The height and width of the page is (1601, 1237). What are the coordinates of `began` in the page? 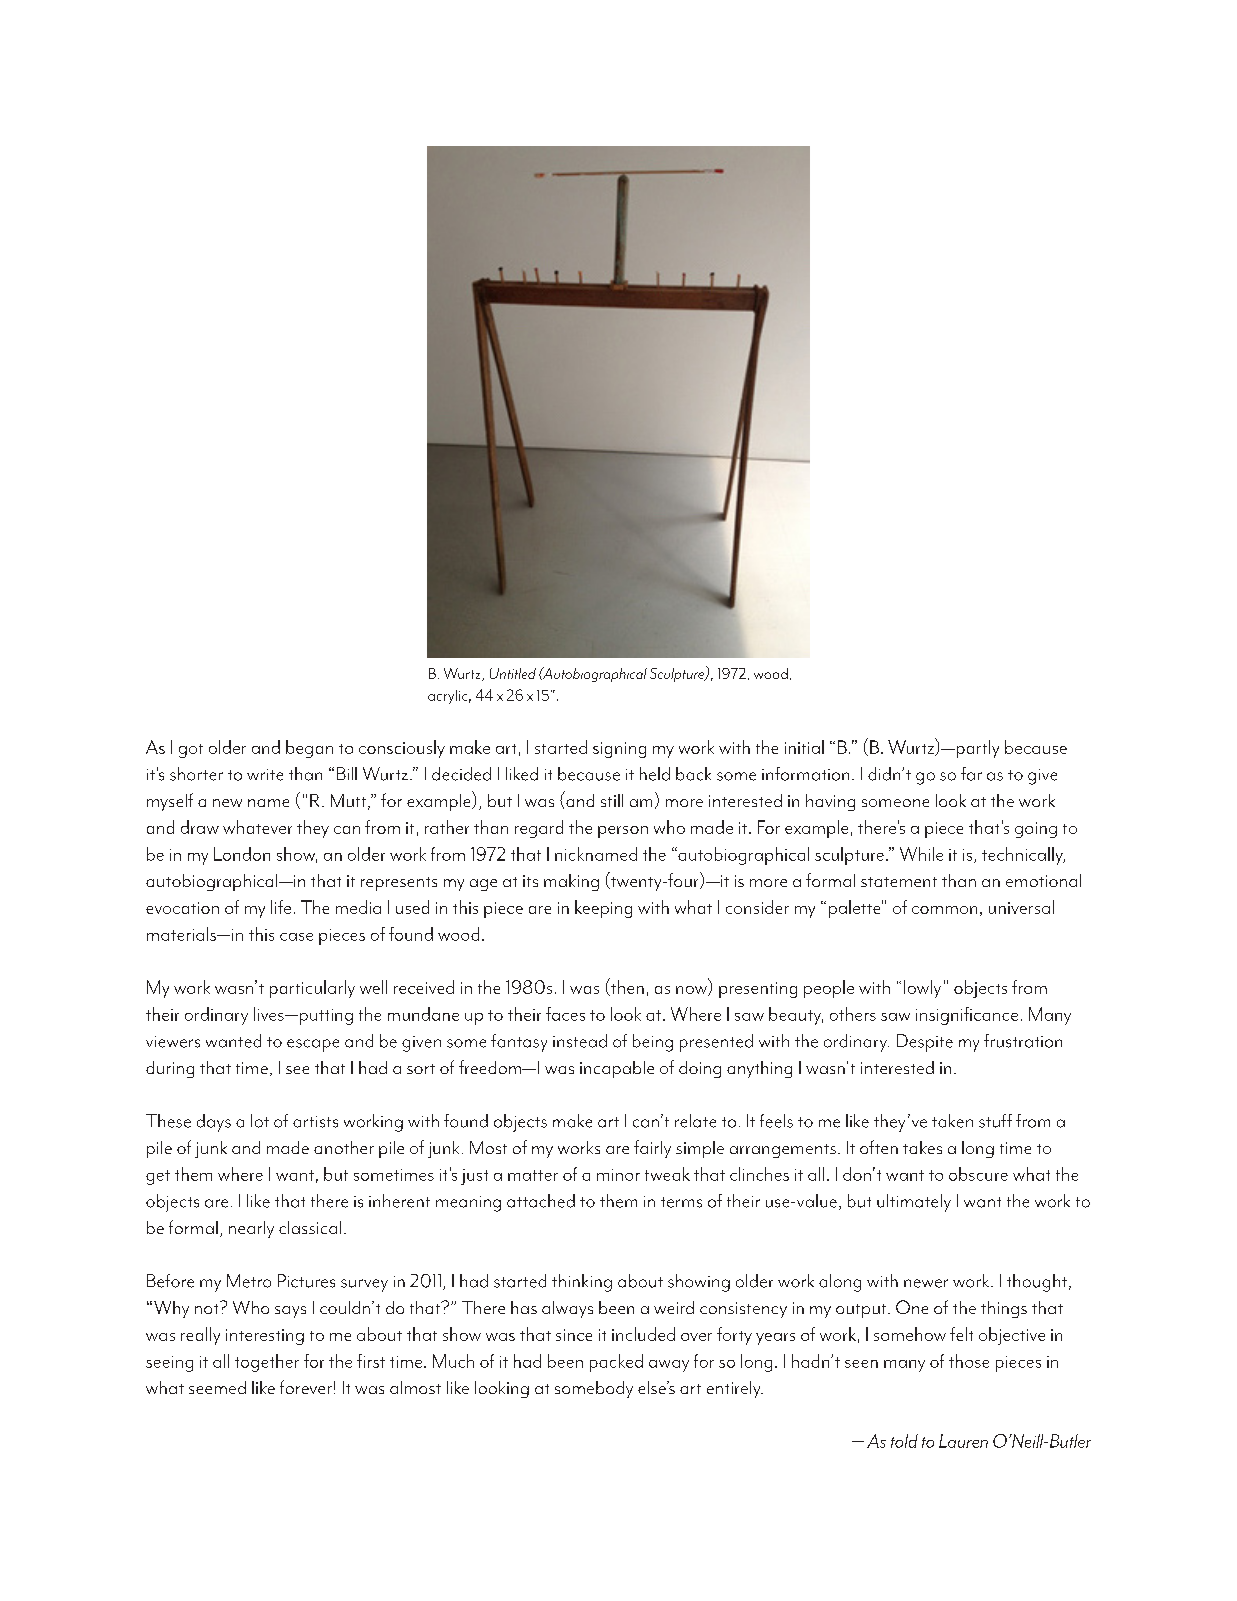 It's located at (309, 749).
